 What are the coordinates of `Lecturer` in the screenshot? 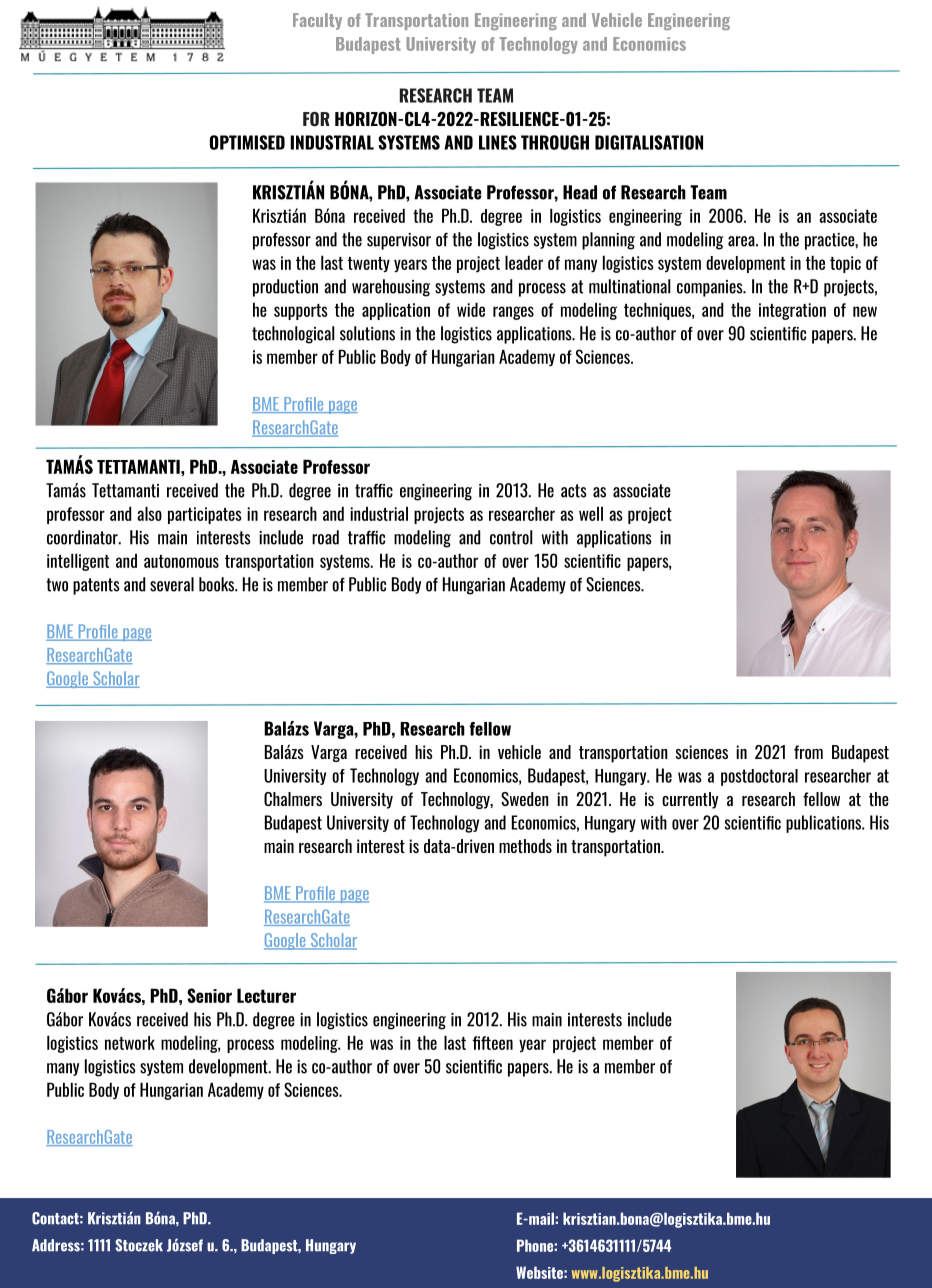 It's located at (266, 995).
